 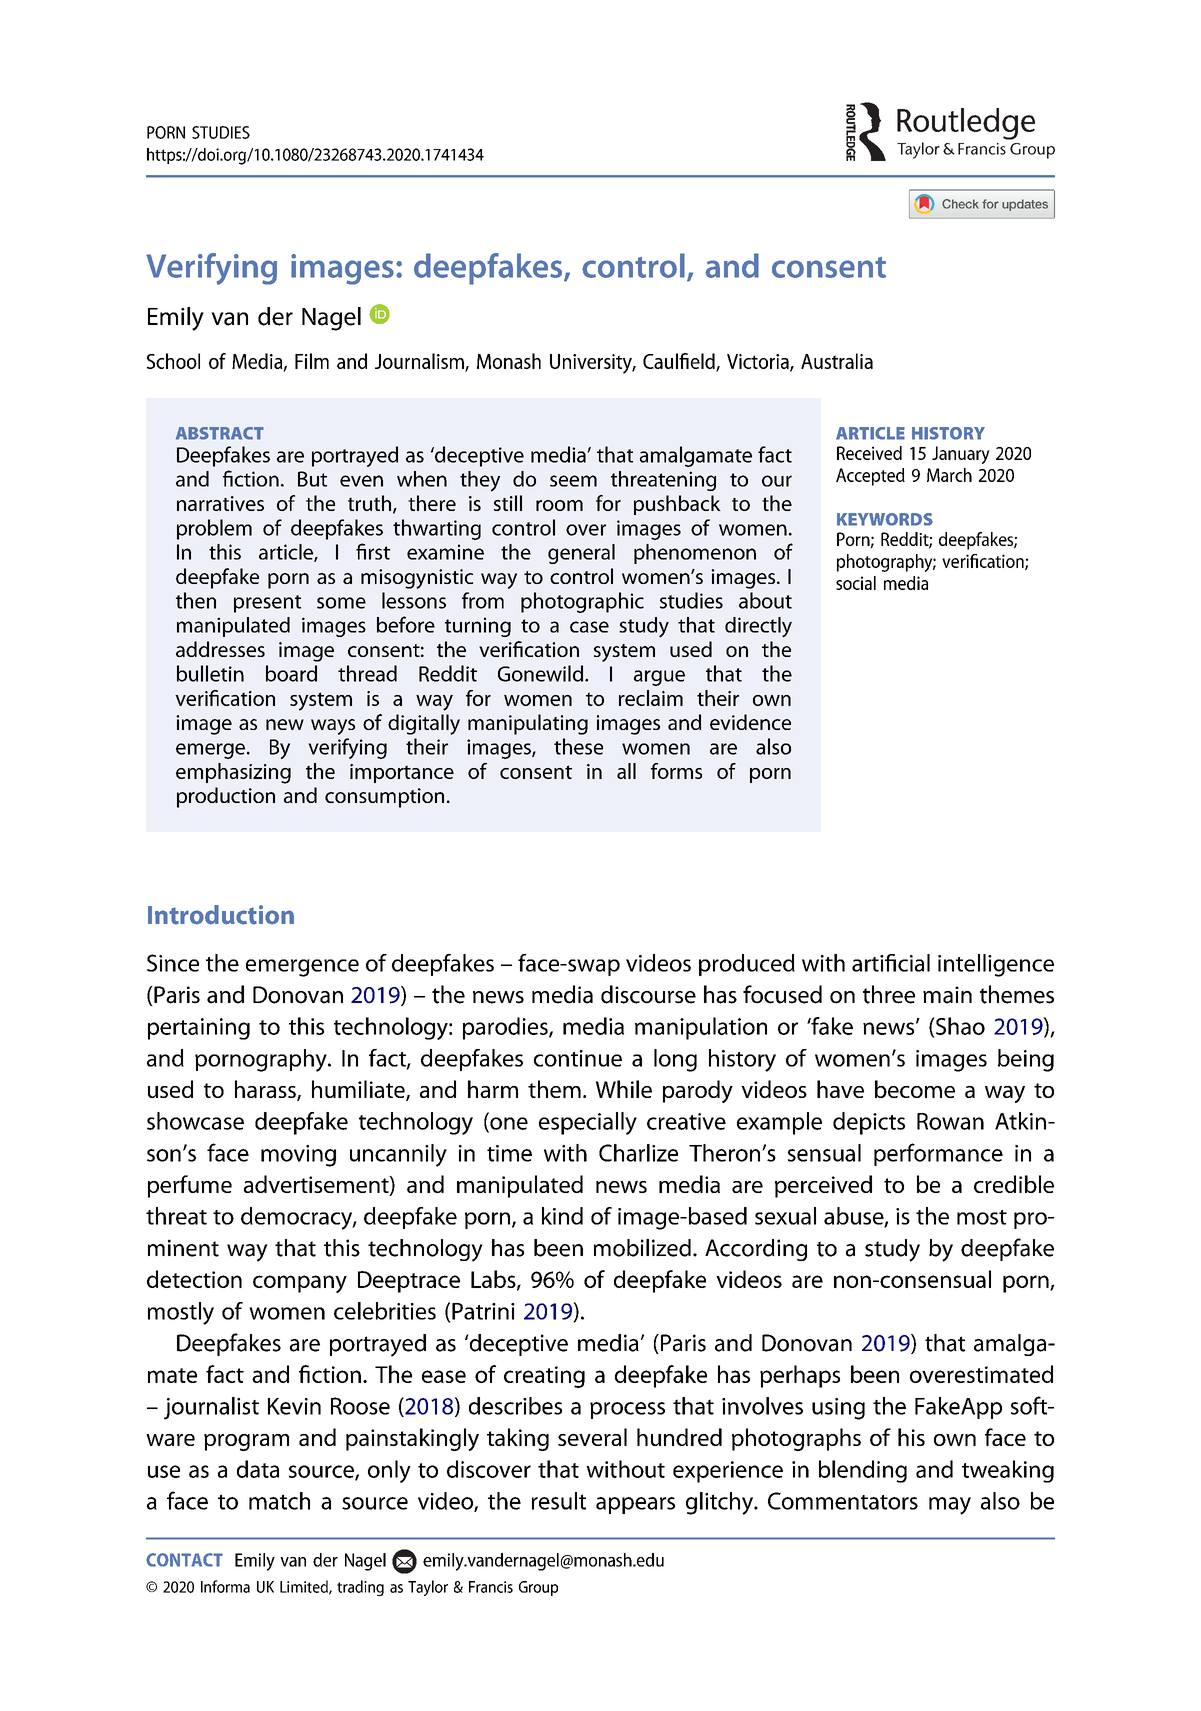 I want to click on mobilized, so click(x=642, y=1248).
